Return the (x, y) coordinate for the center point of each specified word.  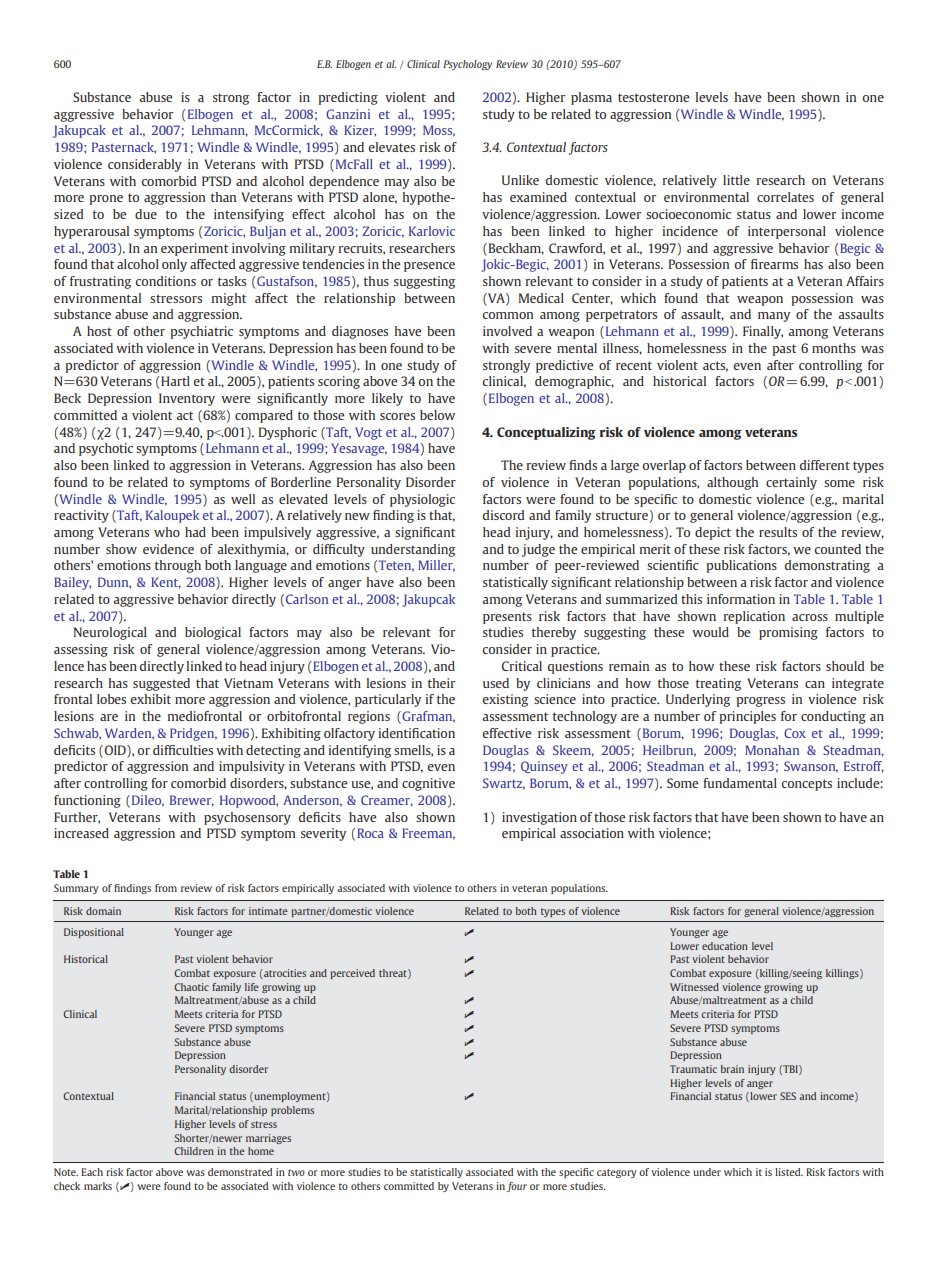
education (725, 946)
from (166, 888)
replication (754, 617)
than (223, 197)
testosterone (653, 97)
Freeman (428, 834)
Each (92, 1172)
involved (507, 331)
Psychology (467, 65)
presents (507, 618)
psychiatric (201, 332)
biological (213, 633)
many (774, 317)
